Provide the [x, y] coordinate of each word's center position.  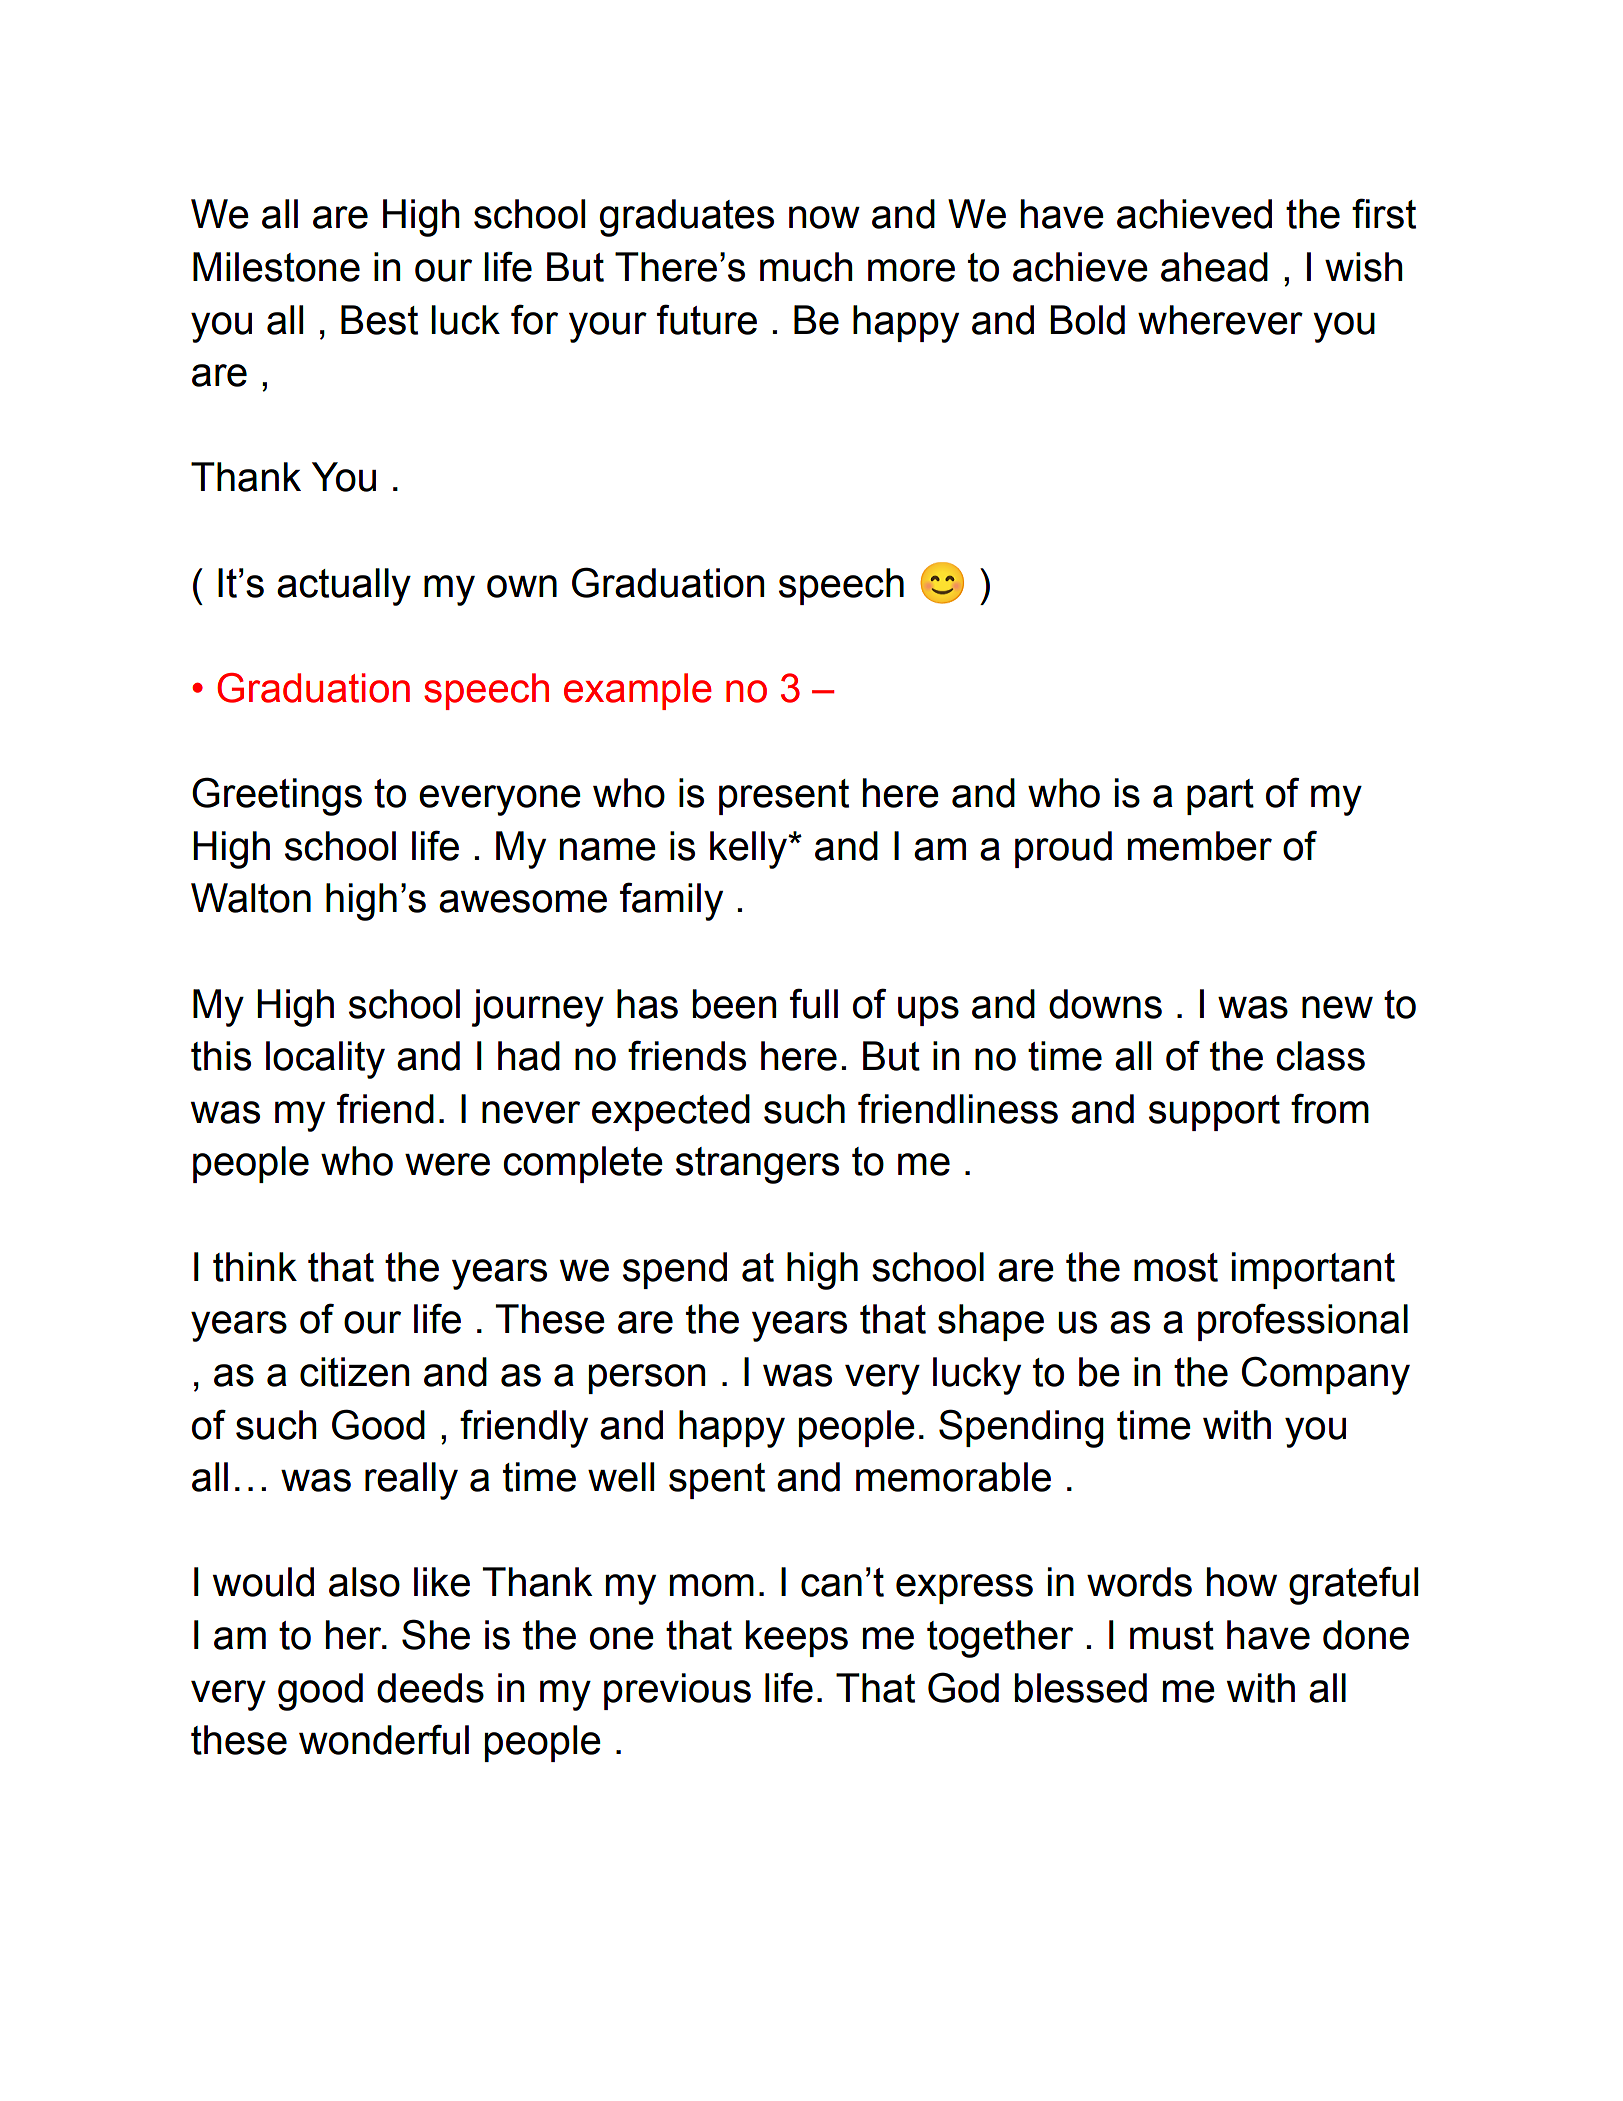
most [1176, 1267]
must [1172, 1635]
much [806, 267]
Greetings [277, 796]
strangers [757, 1165]
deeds [430, 1688]
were [447, 1164]
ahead [1214, 267]
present [784, 797]
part [1220, 797]
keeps [797, 1638]
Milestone [276, 267]
